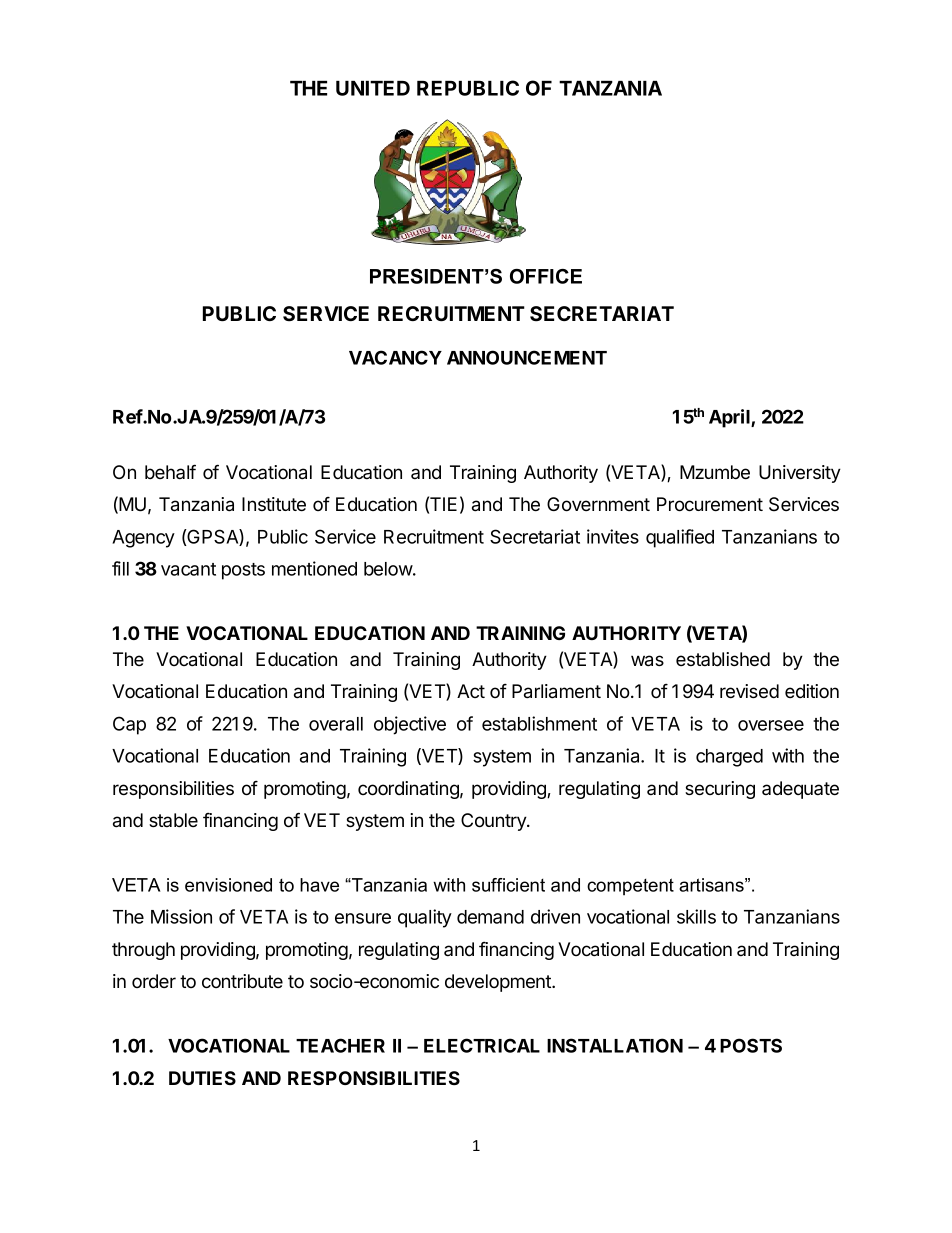  What do you see at coordinates (482, 1045) in the page?
I see `ELECTRICAL` at bounding box center [482, 1045].
